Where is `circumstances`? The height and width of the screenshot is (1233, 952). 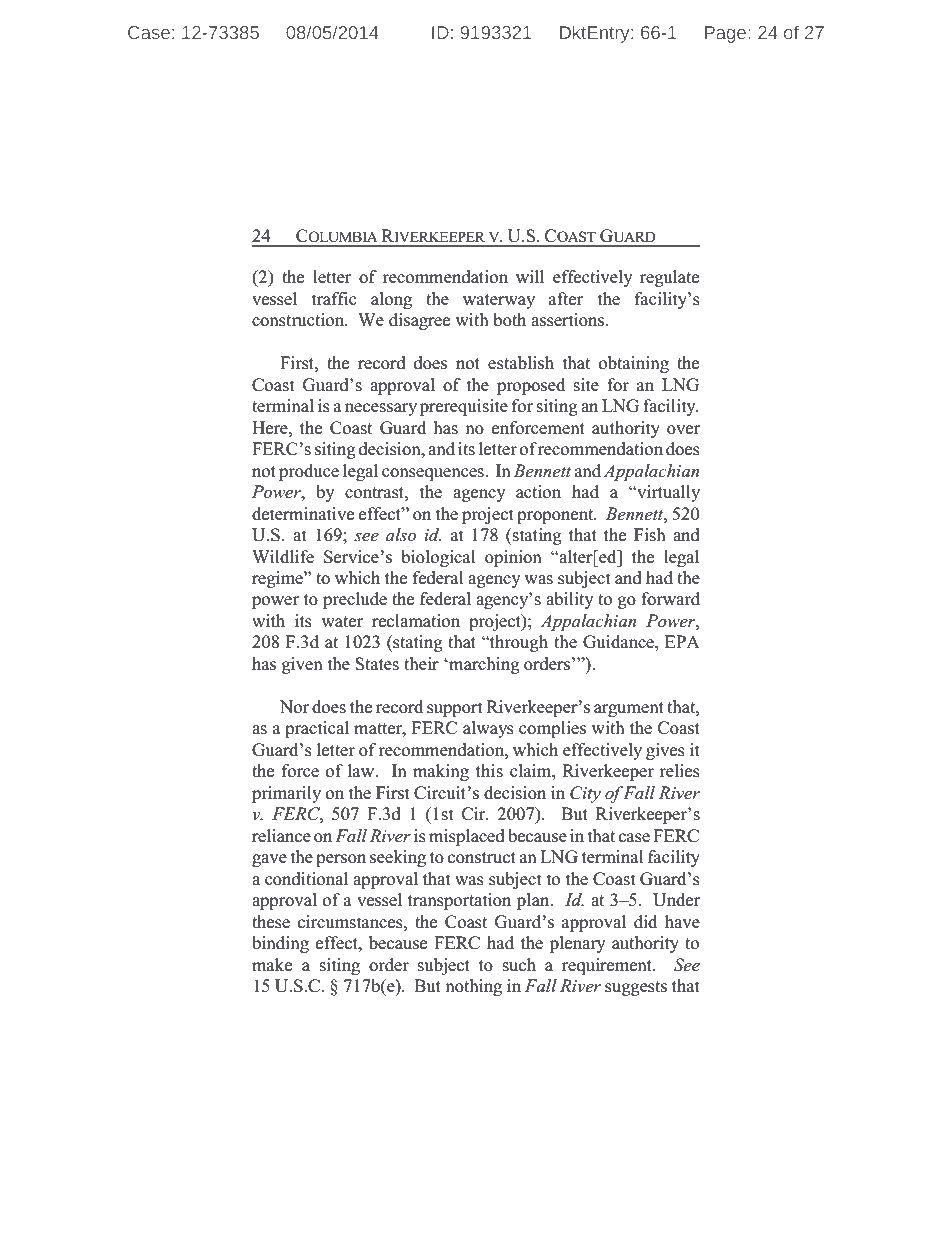
circumstances is located at coordinates (351, 922).
